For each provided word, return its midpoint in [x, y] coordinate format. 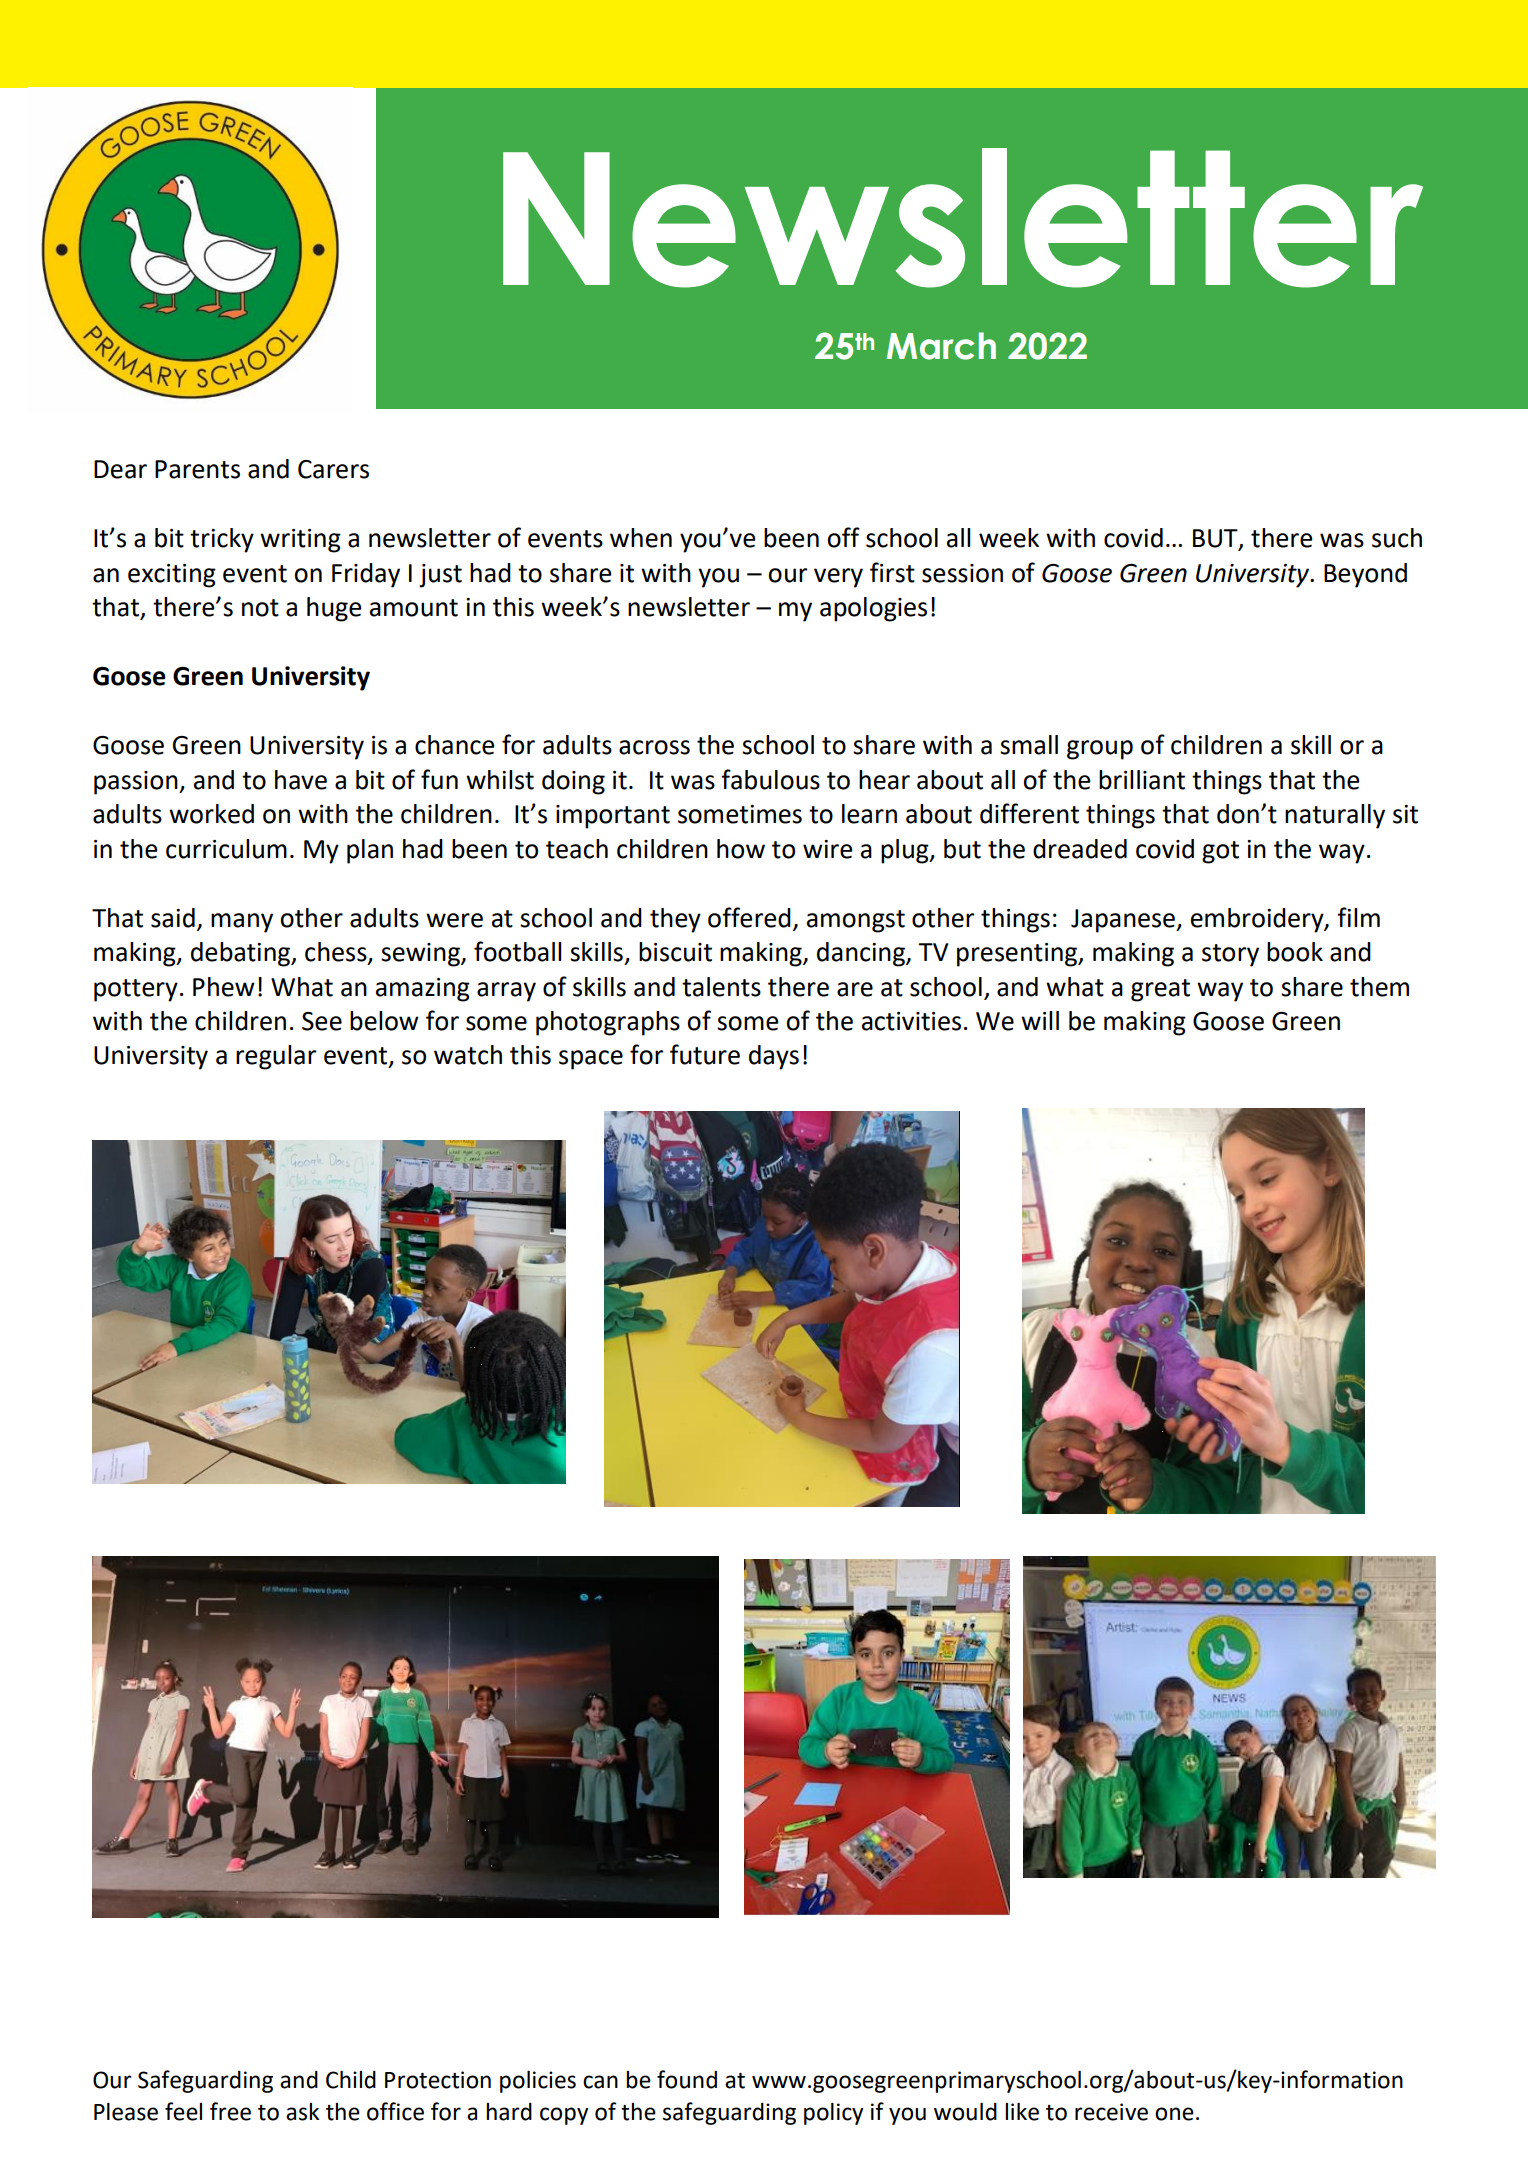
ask [302, 2112]
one [1174, 2114]
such [1397, 538]
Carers [333, 469]
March [941, 346]
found [687, 2079]
